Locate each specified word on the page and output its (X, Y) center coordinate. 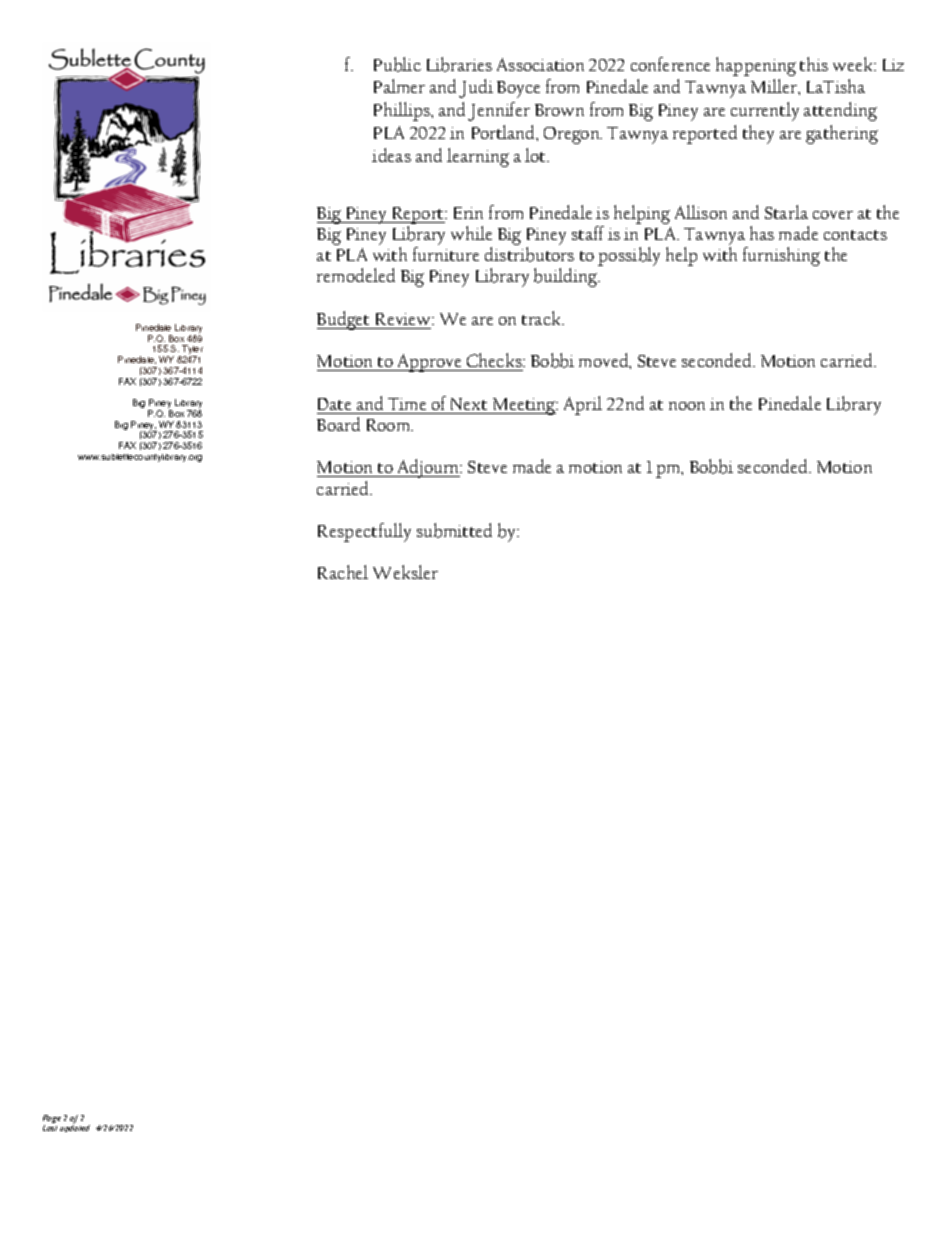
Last (50, 1128)
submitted (454, 530)
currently (765, 111)
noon (687, 406)
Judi (476, 88)
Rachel (343, 572)
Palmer (399, 86)
